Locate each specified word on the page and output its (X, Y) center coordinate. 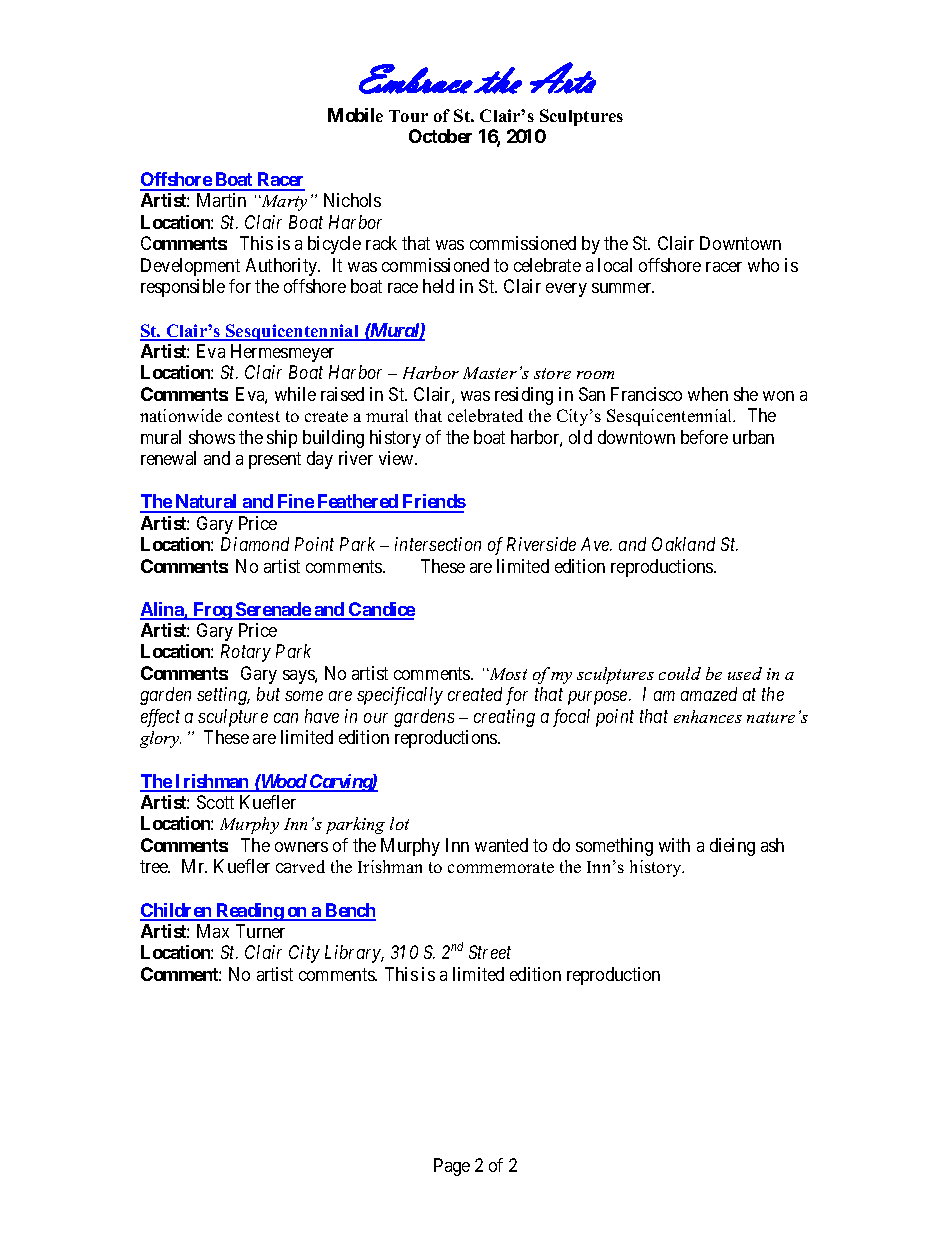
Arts (563, 78)
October (440, 136)
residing (524, 396)
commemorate (501, 867)
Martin (221, 200)
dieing (732, 847)
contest (254, 416)
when (708, 394)
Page (452, 1167)
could (680, 673)
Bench (349, 911)
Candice (381, 610)
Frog (212, 611)
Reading (249, 912)
